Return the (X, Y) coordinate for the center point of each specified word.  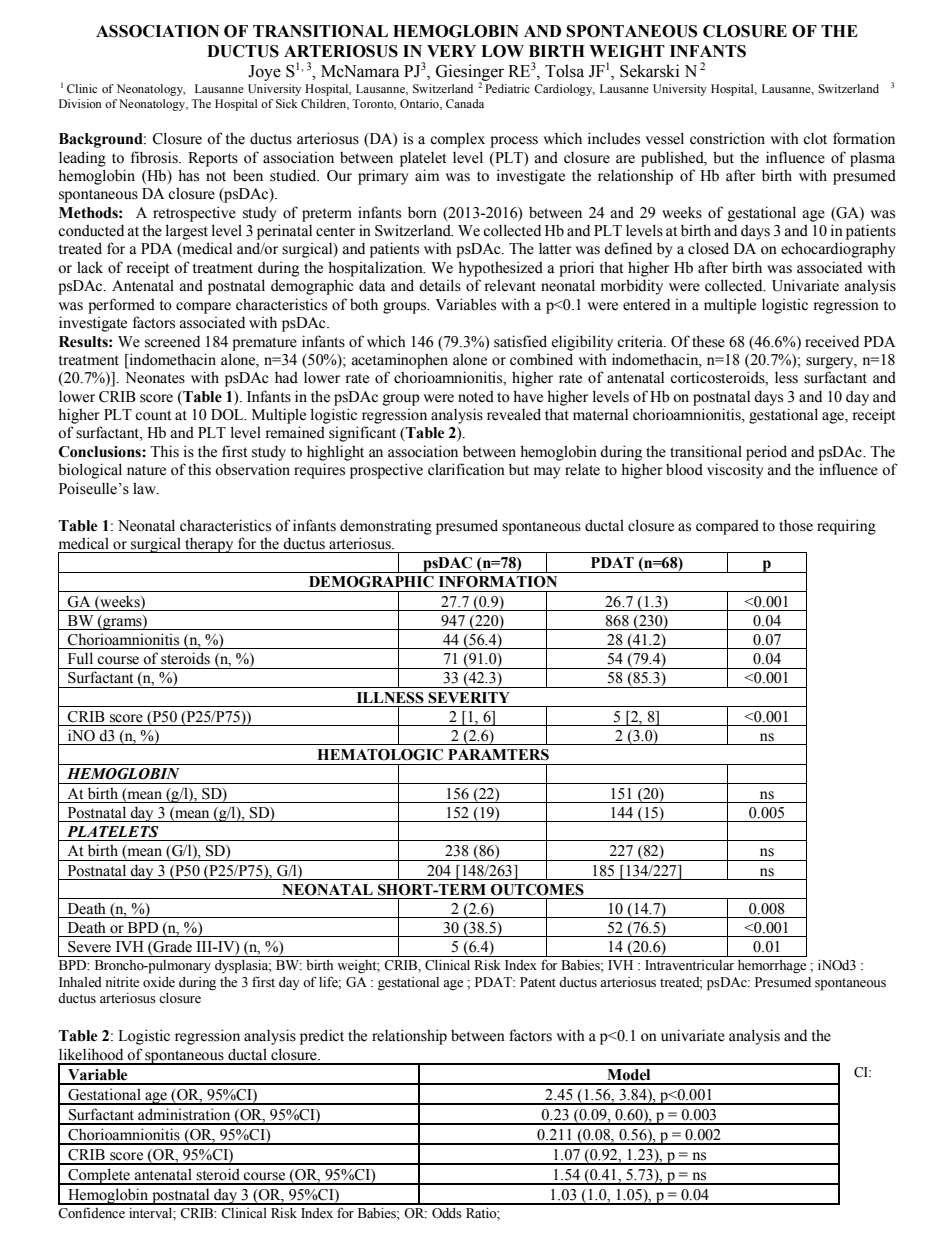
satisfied (520, 341)
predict (322, 1037)
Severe (89, 947)
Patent (538, 982)
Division (80, 103)
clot (815, 138)
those (796, 525)
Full (80, 658)
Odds (447, 1213)
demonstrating (386, 527)
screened (172, 341)
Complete (99, 1176)
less (786, 377)
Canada (465, 103)
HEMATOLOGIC (380, 755)
